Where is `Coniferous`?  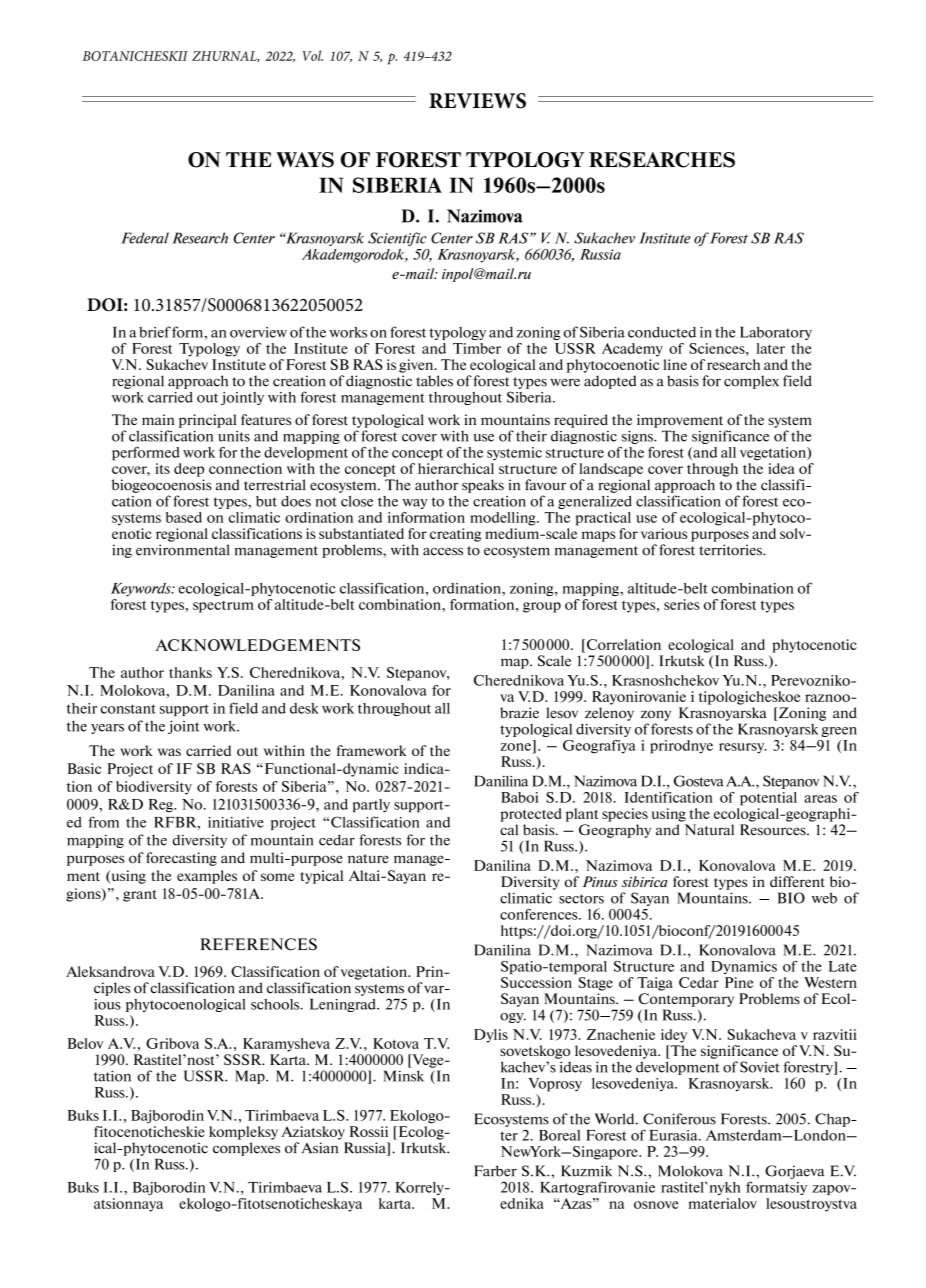 Coniferous is located at coordinates (679, 1119).
